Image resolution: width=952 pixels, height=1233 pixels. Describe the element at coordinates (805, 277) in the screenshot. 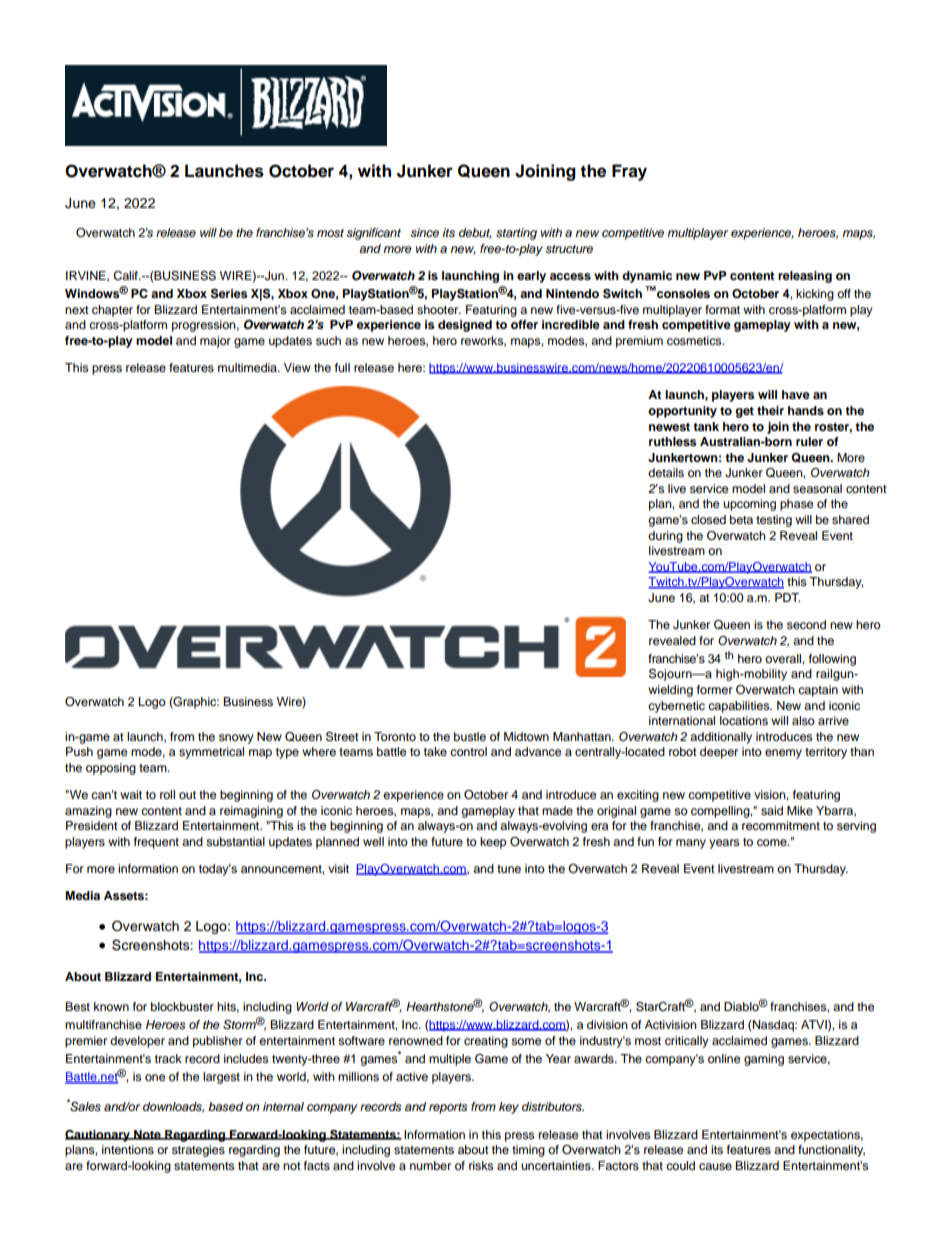

I see `releasing` at that location.
